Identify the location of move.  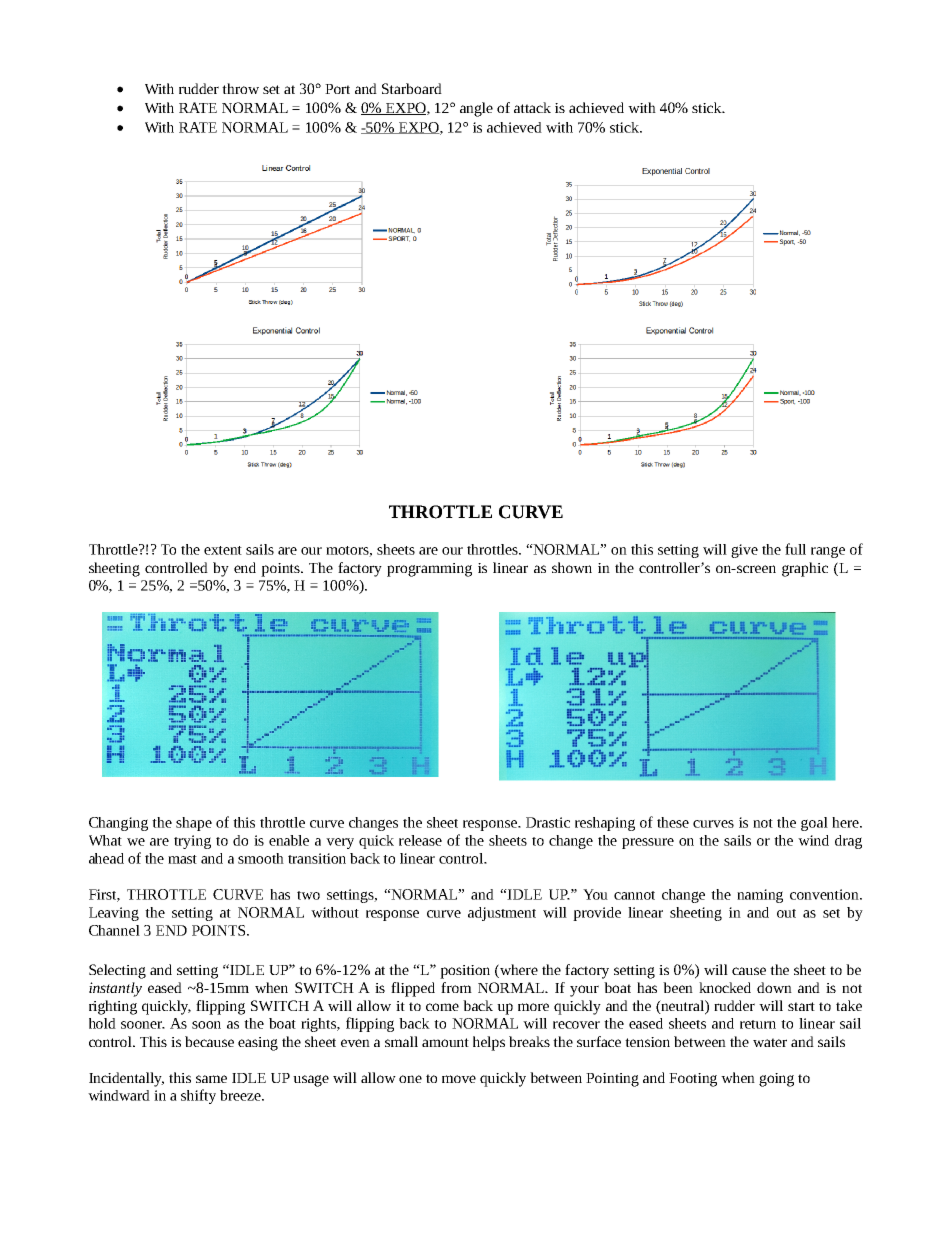
(459, 1079).
